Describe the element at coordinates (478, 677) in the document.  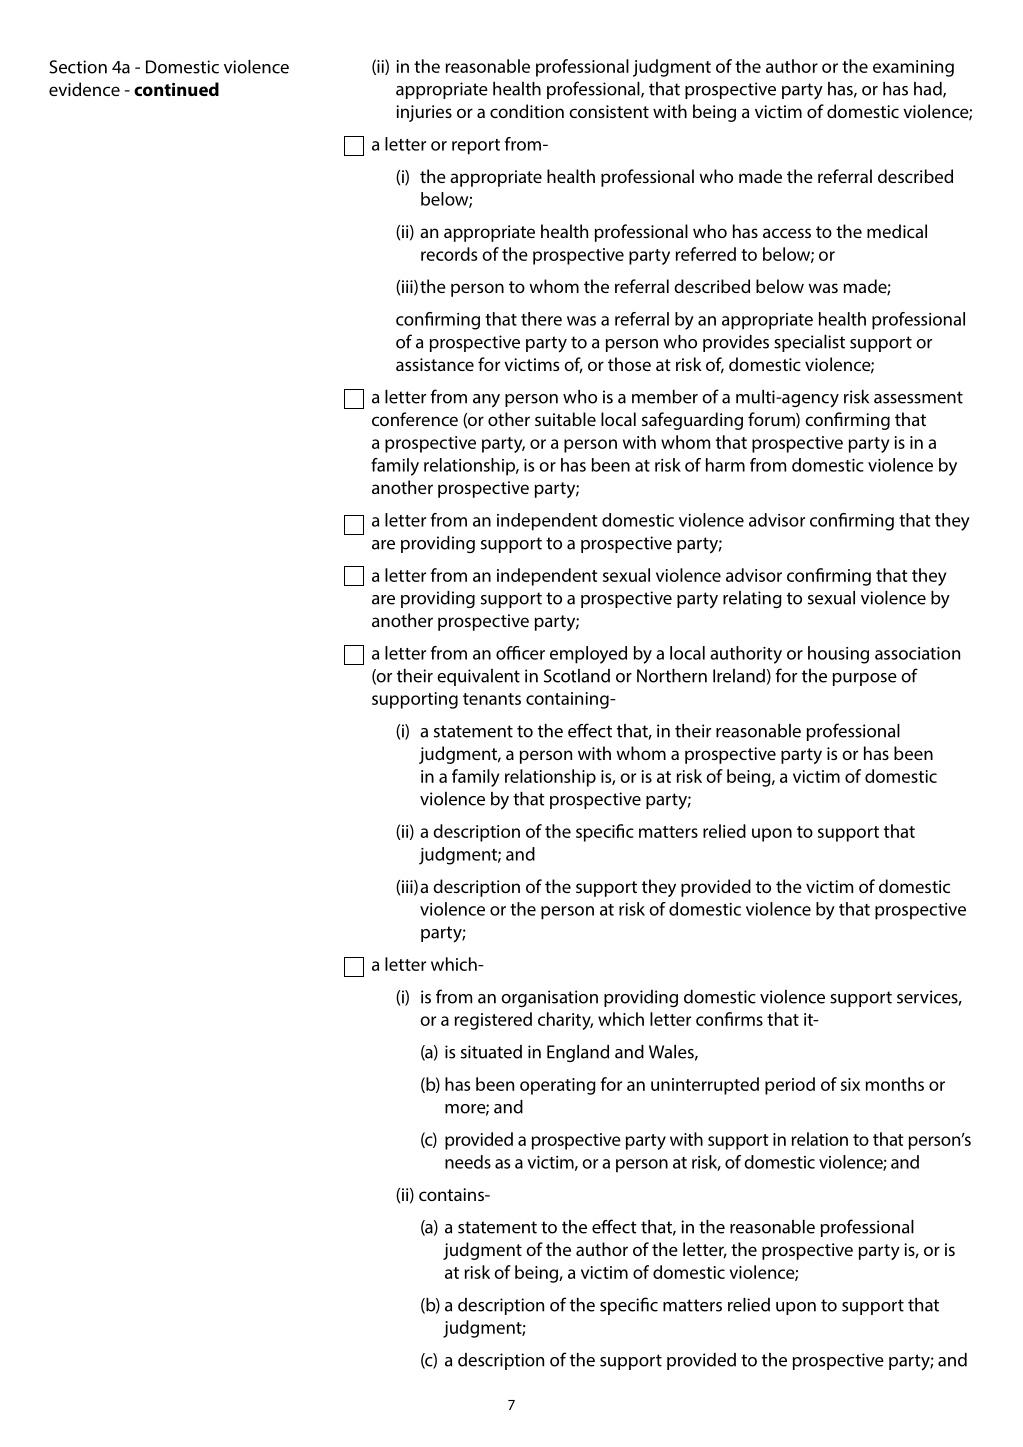
I see `equivalent` at that location.
